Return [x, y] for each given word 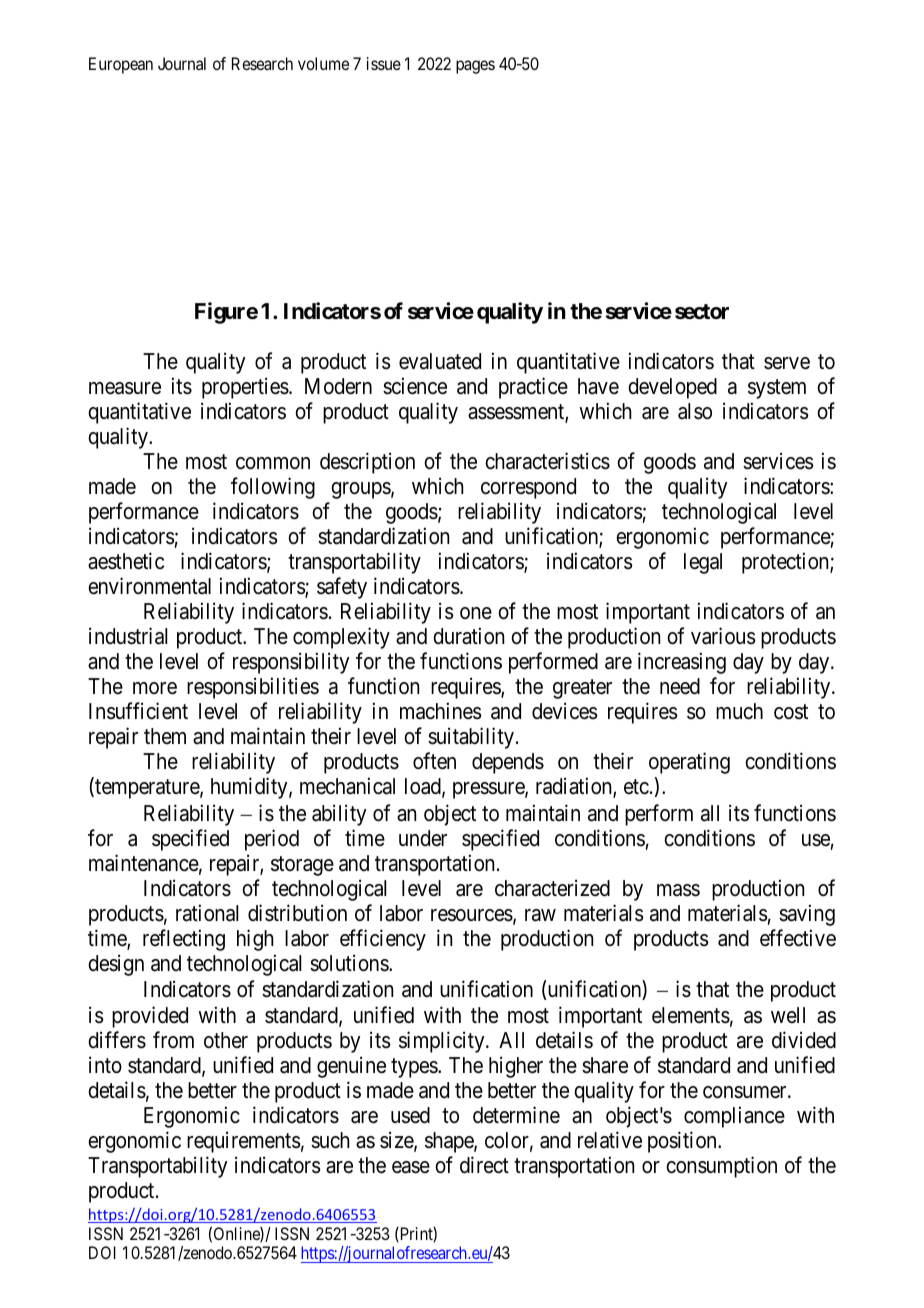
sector [702, 312]
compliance [734, 1117]
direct [484, 1165]
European [121, 65]
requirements [244, 1142]
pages [475, 67]
